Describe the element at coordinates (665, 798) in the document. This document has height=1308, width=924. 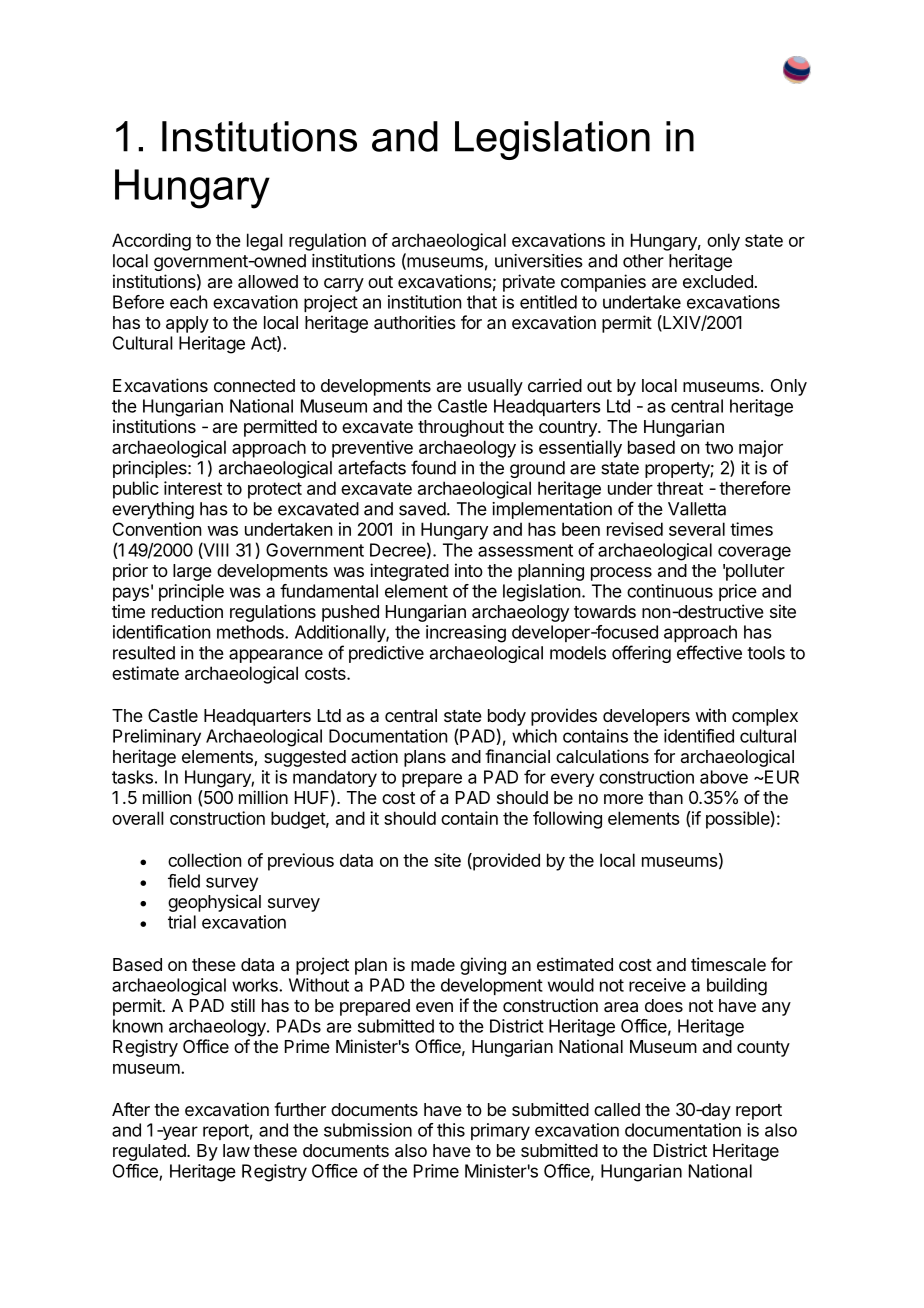
I see `than` at that location.
